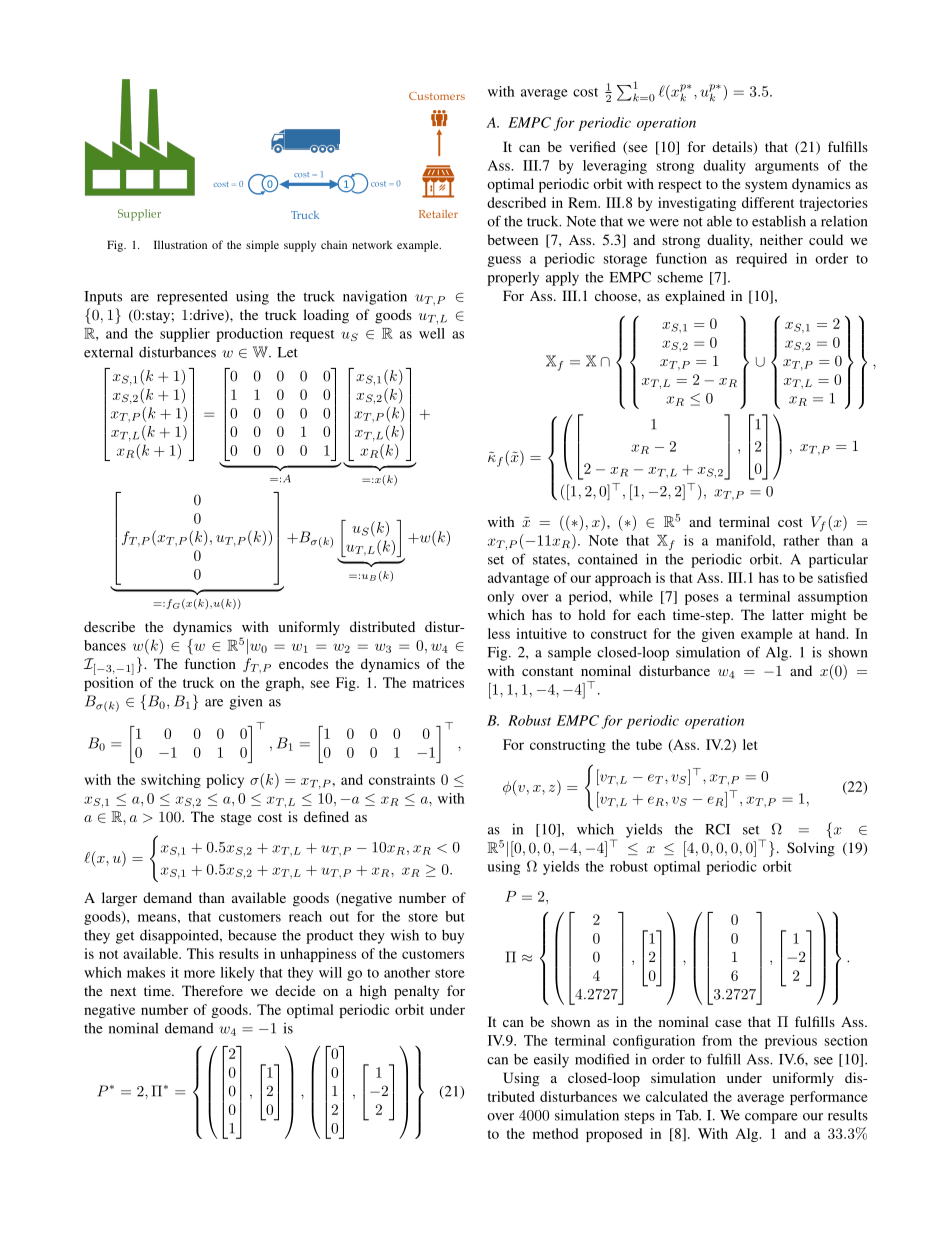  What do you see at coordinates (438, 214) in the screenshot?
I see `Retailer` at bounding box center [438, 214].
